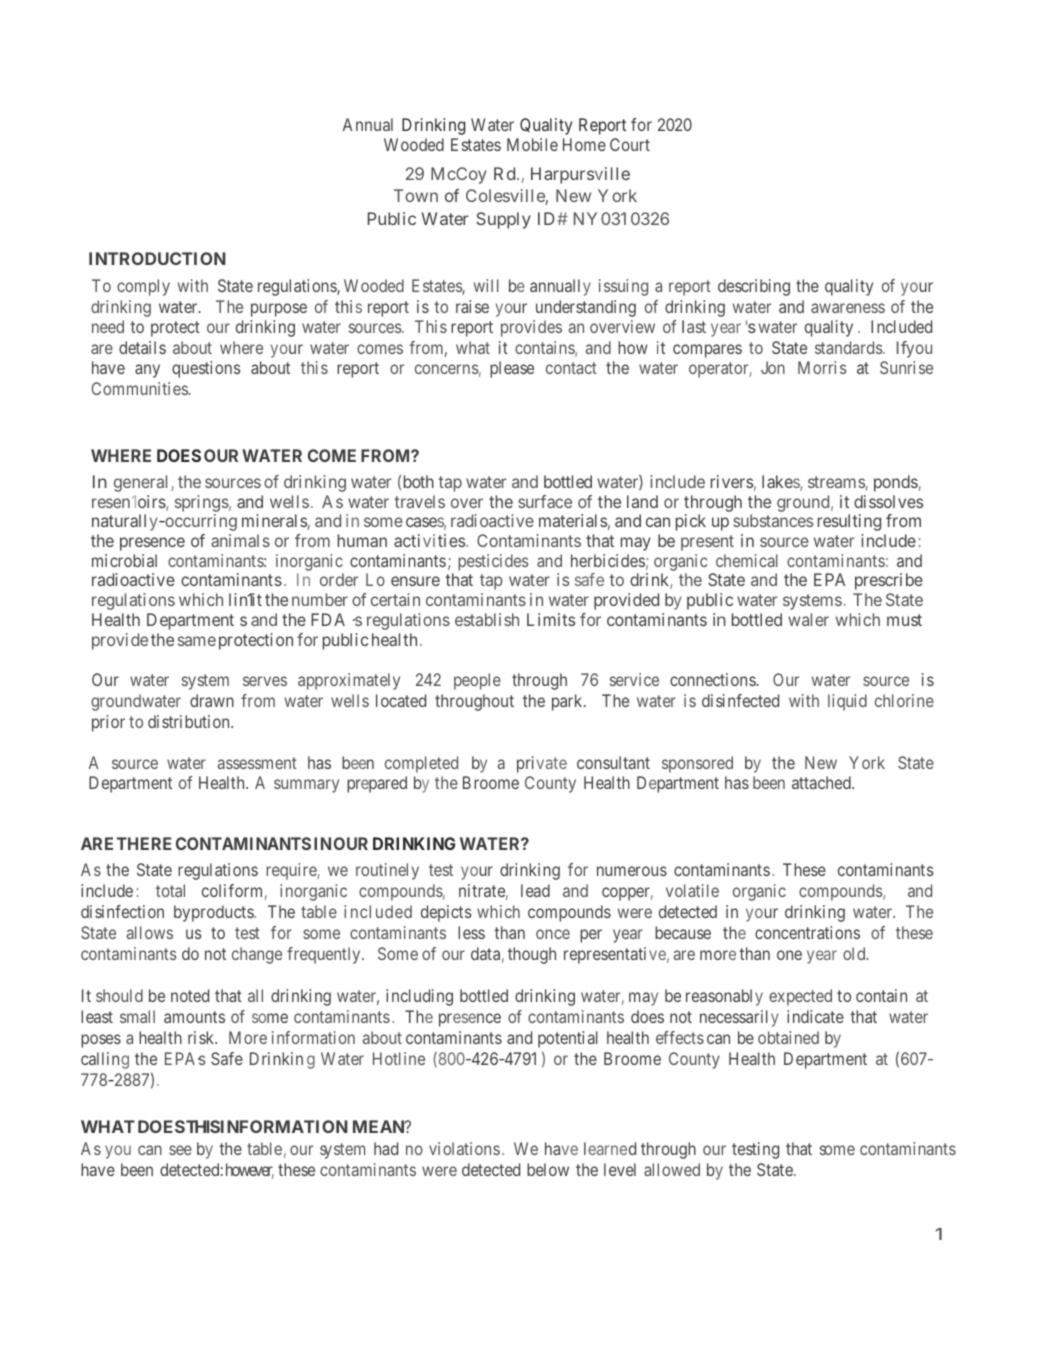 This screenshot has height=1357, width=1048. I want to click on total, so click(170, 890).
